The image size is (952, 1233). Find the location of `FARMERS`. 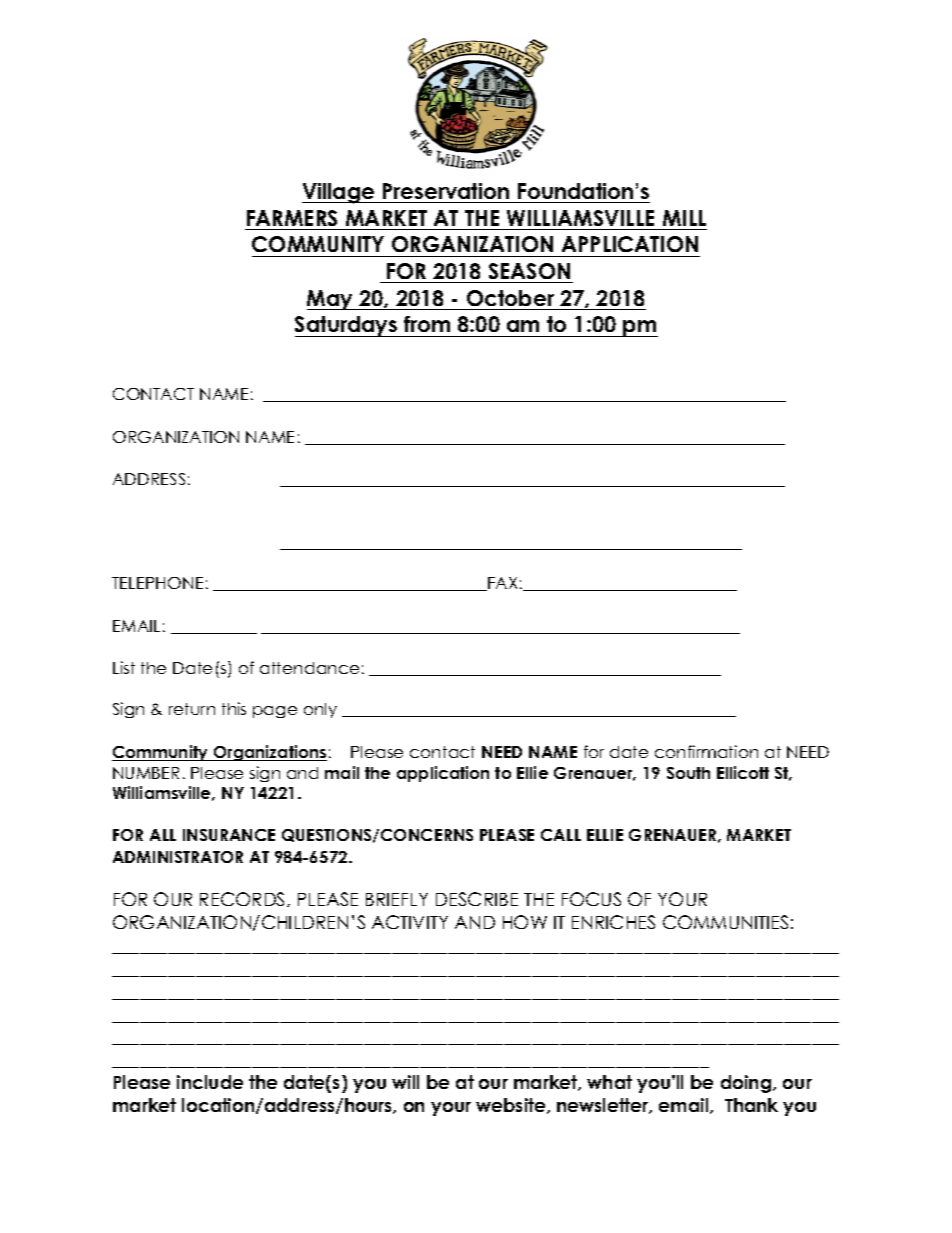

FARMERS is located at coordinates (292, 218).
